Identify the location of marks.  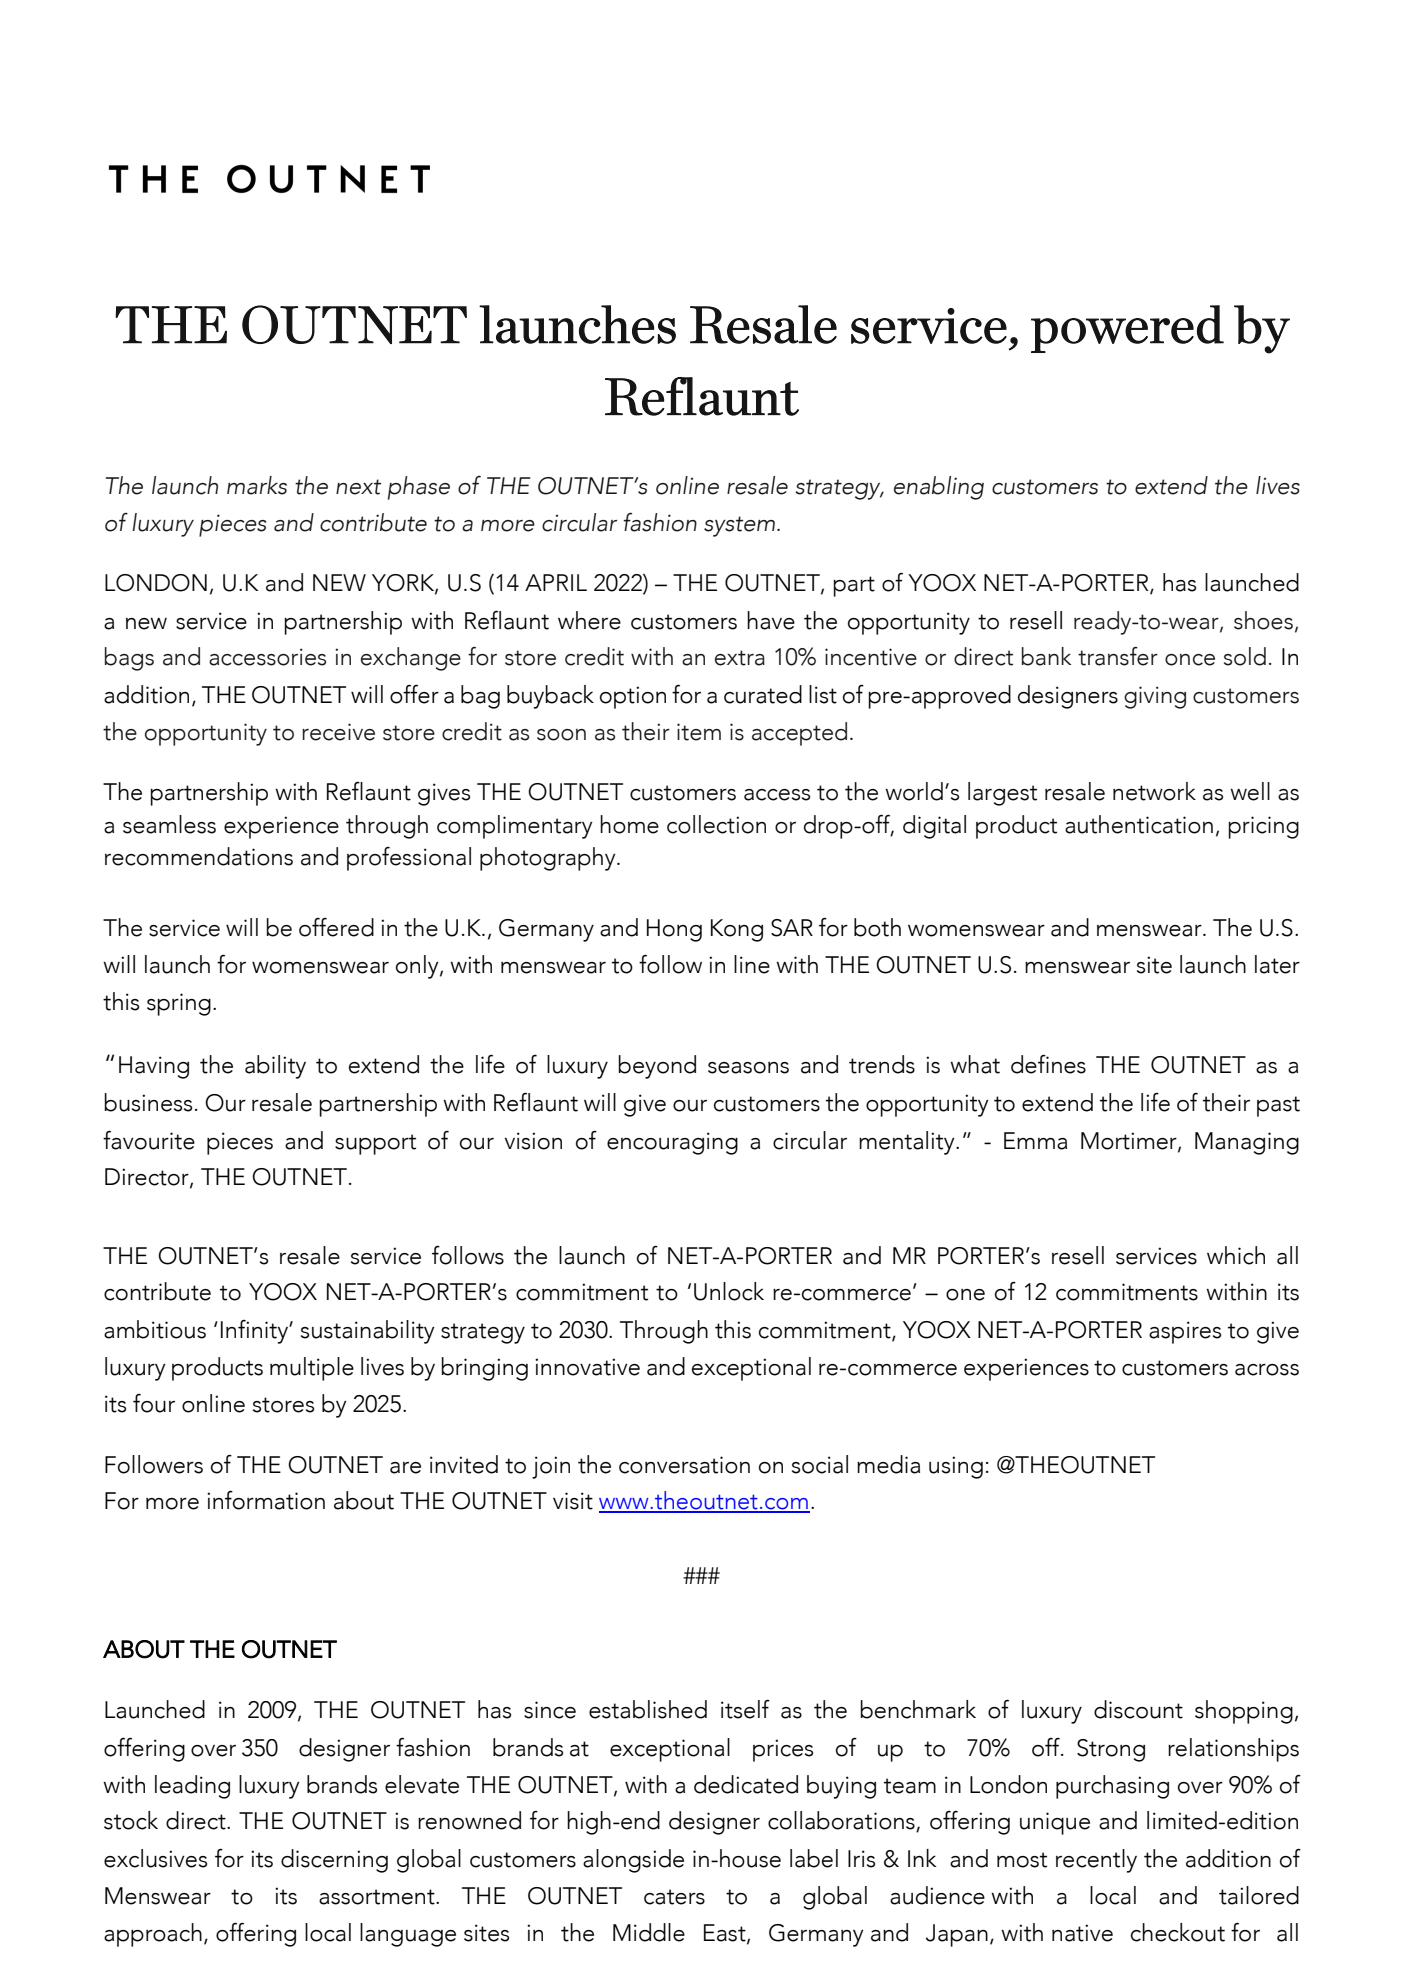
(257, 485).
